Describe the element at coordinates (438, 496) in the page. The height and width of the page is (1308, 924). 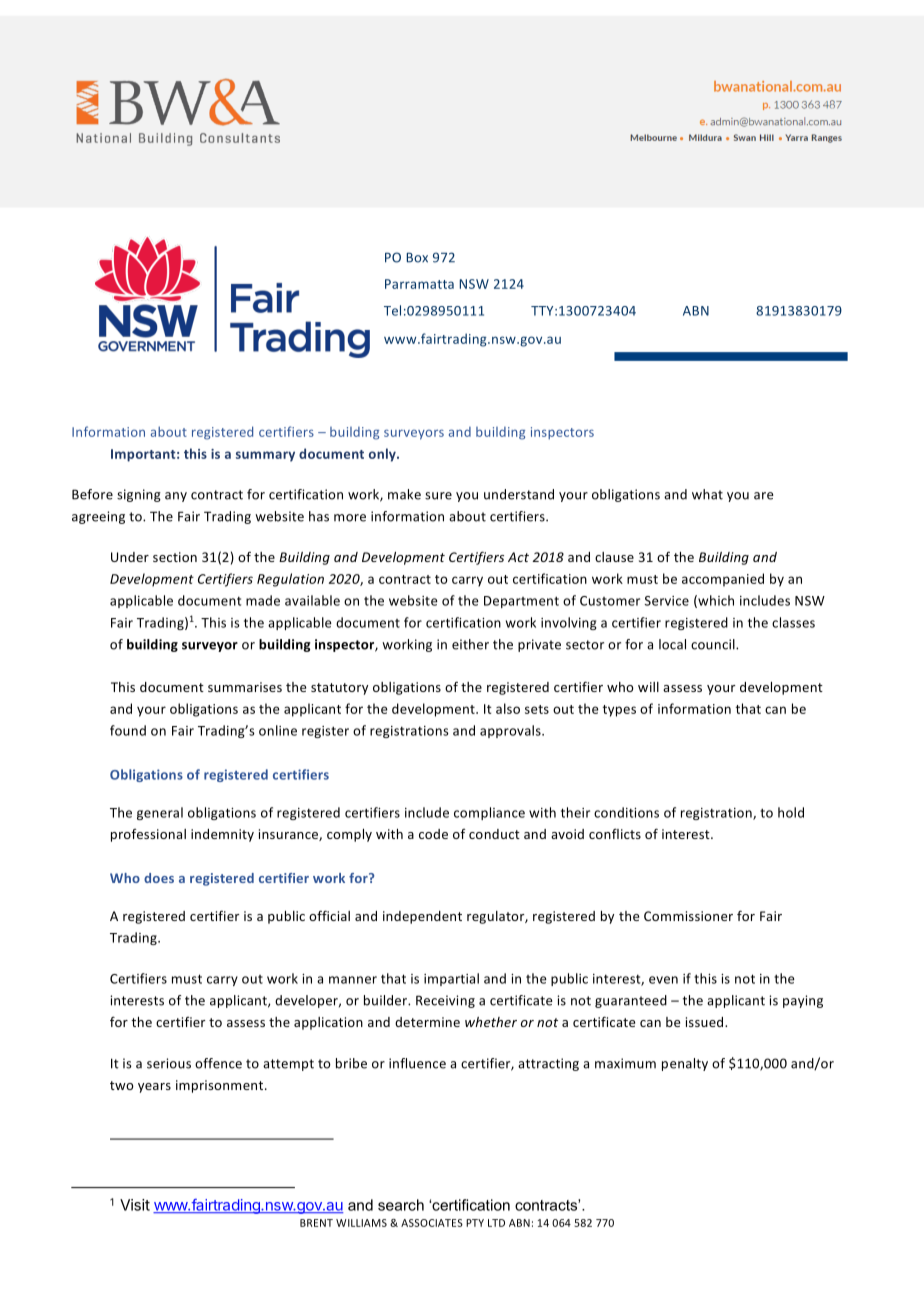
I see `sure` at that location.
